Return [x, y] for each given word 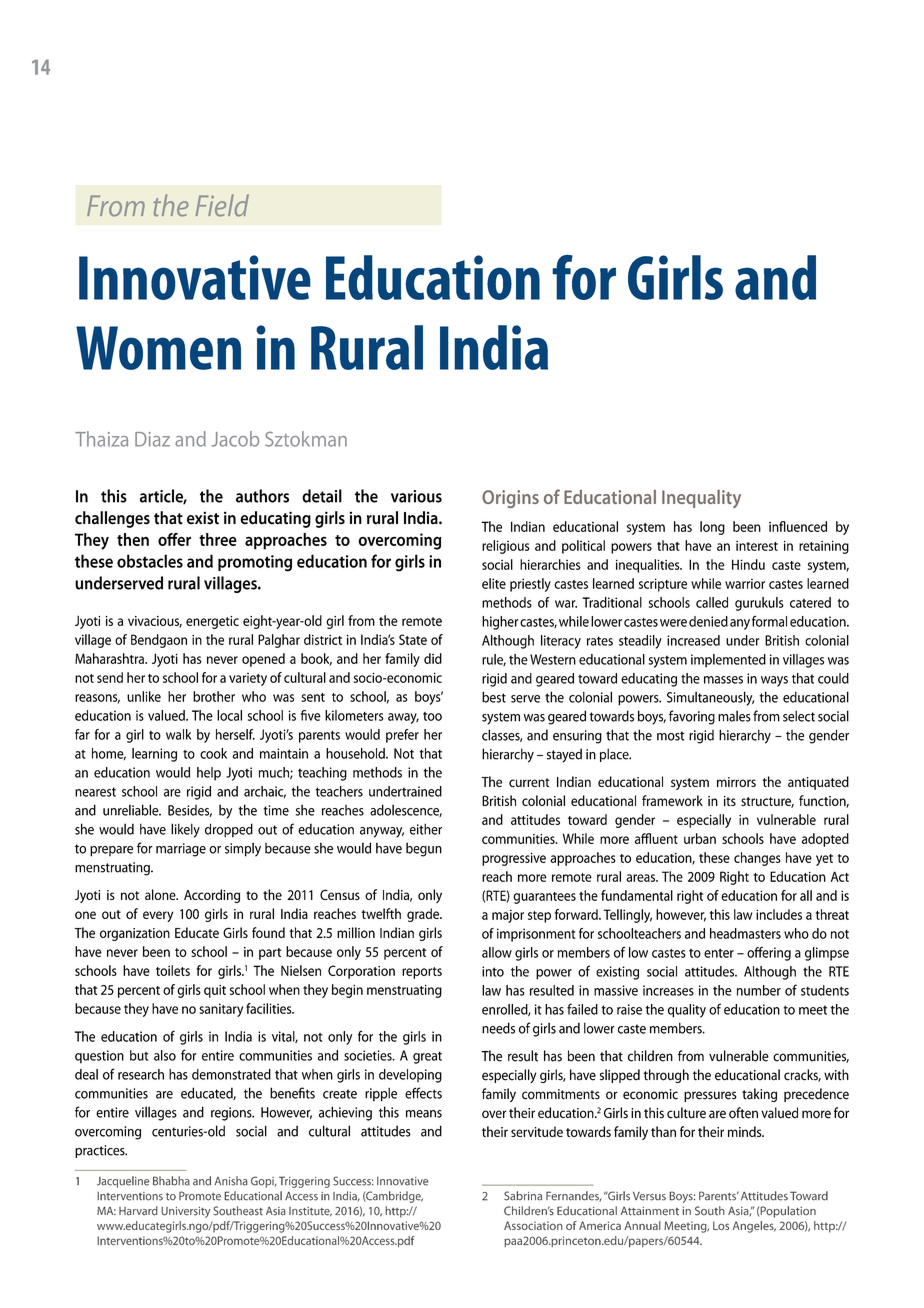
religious [506, 547]
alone [161, 894]
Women [158, 348]
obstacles [150, 561]
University [186, 1212]
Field [222, 205]
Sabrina [523, 1196]
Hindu [748, 564]
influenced [798, 526]
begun [424, 849]
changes [757, 859]
